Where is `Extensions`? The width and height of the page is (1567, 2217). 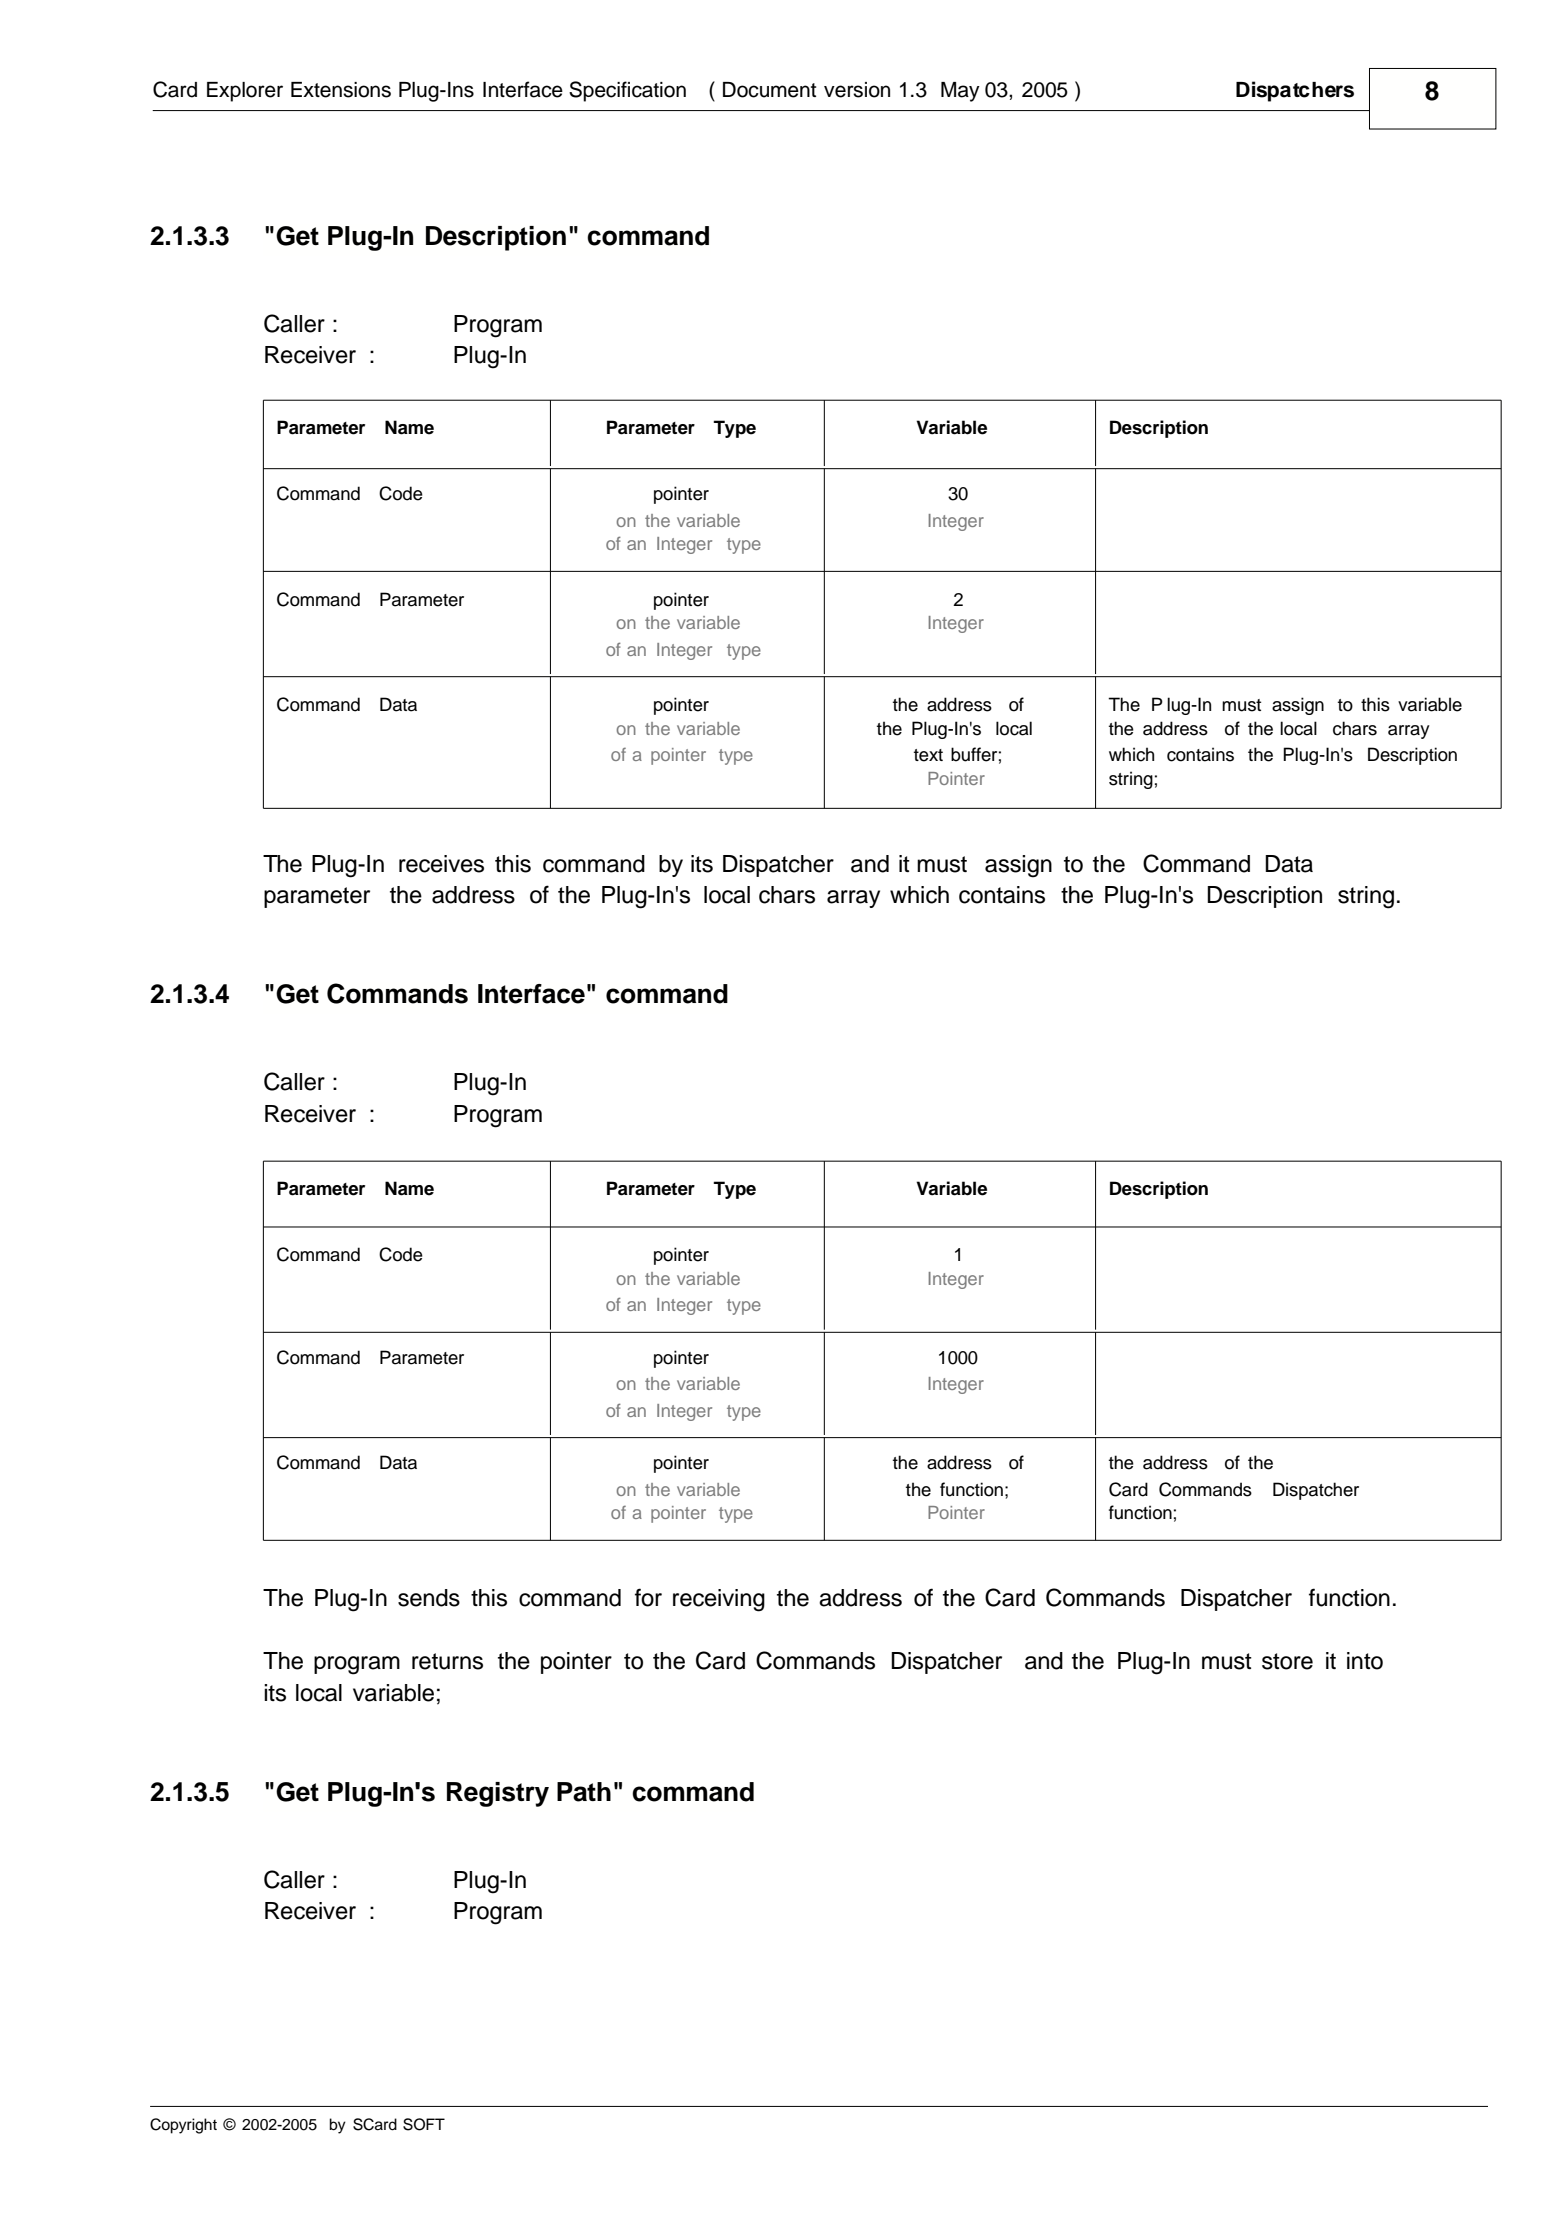
Extensions is located at coordinates (341, 90).
